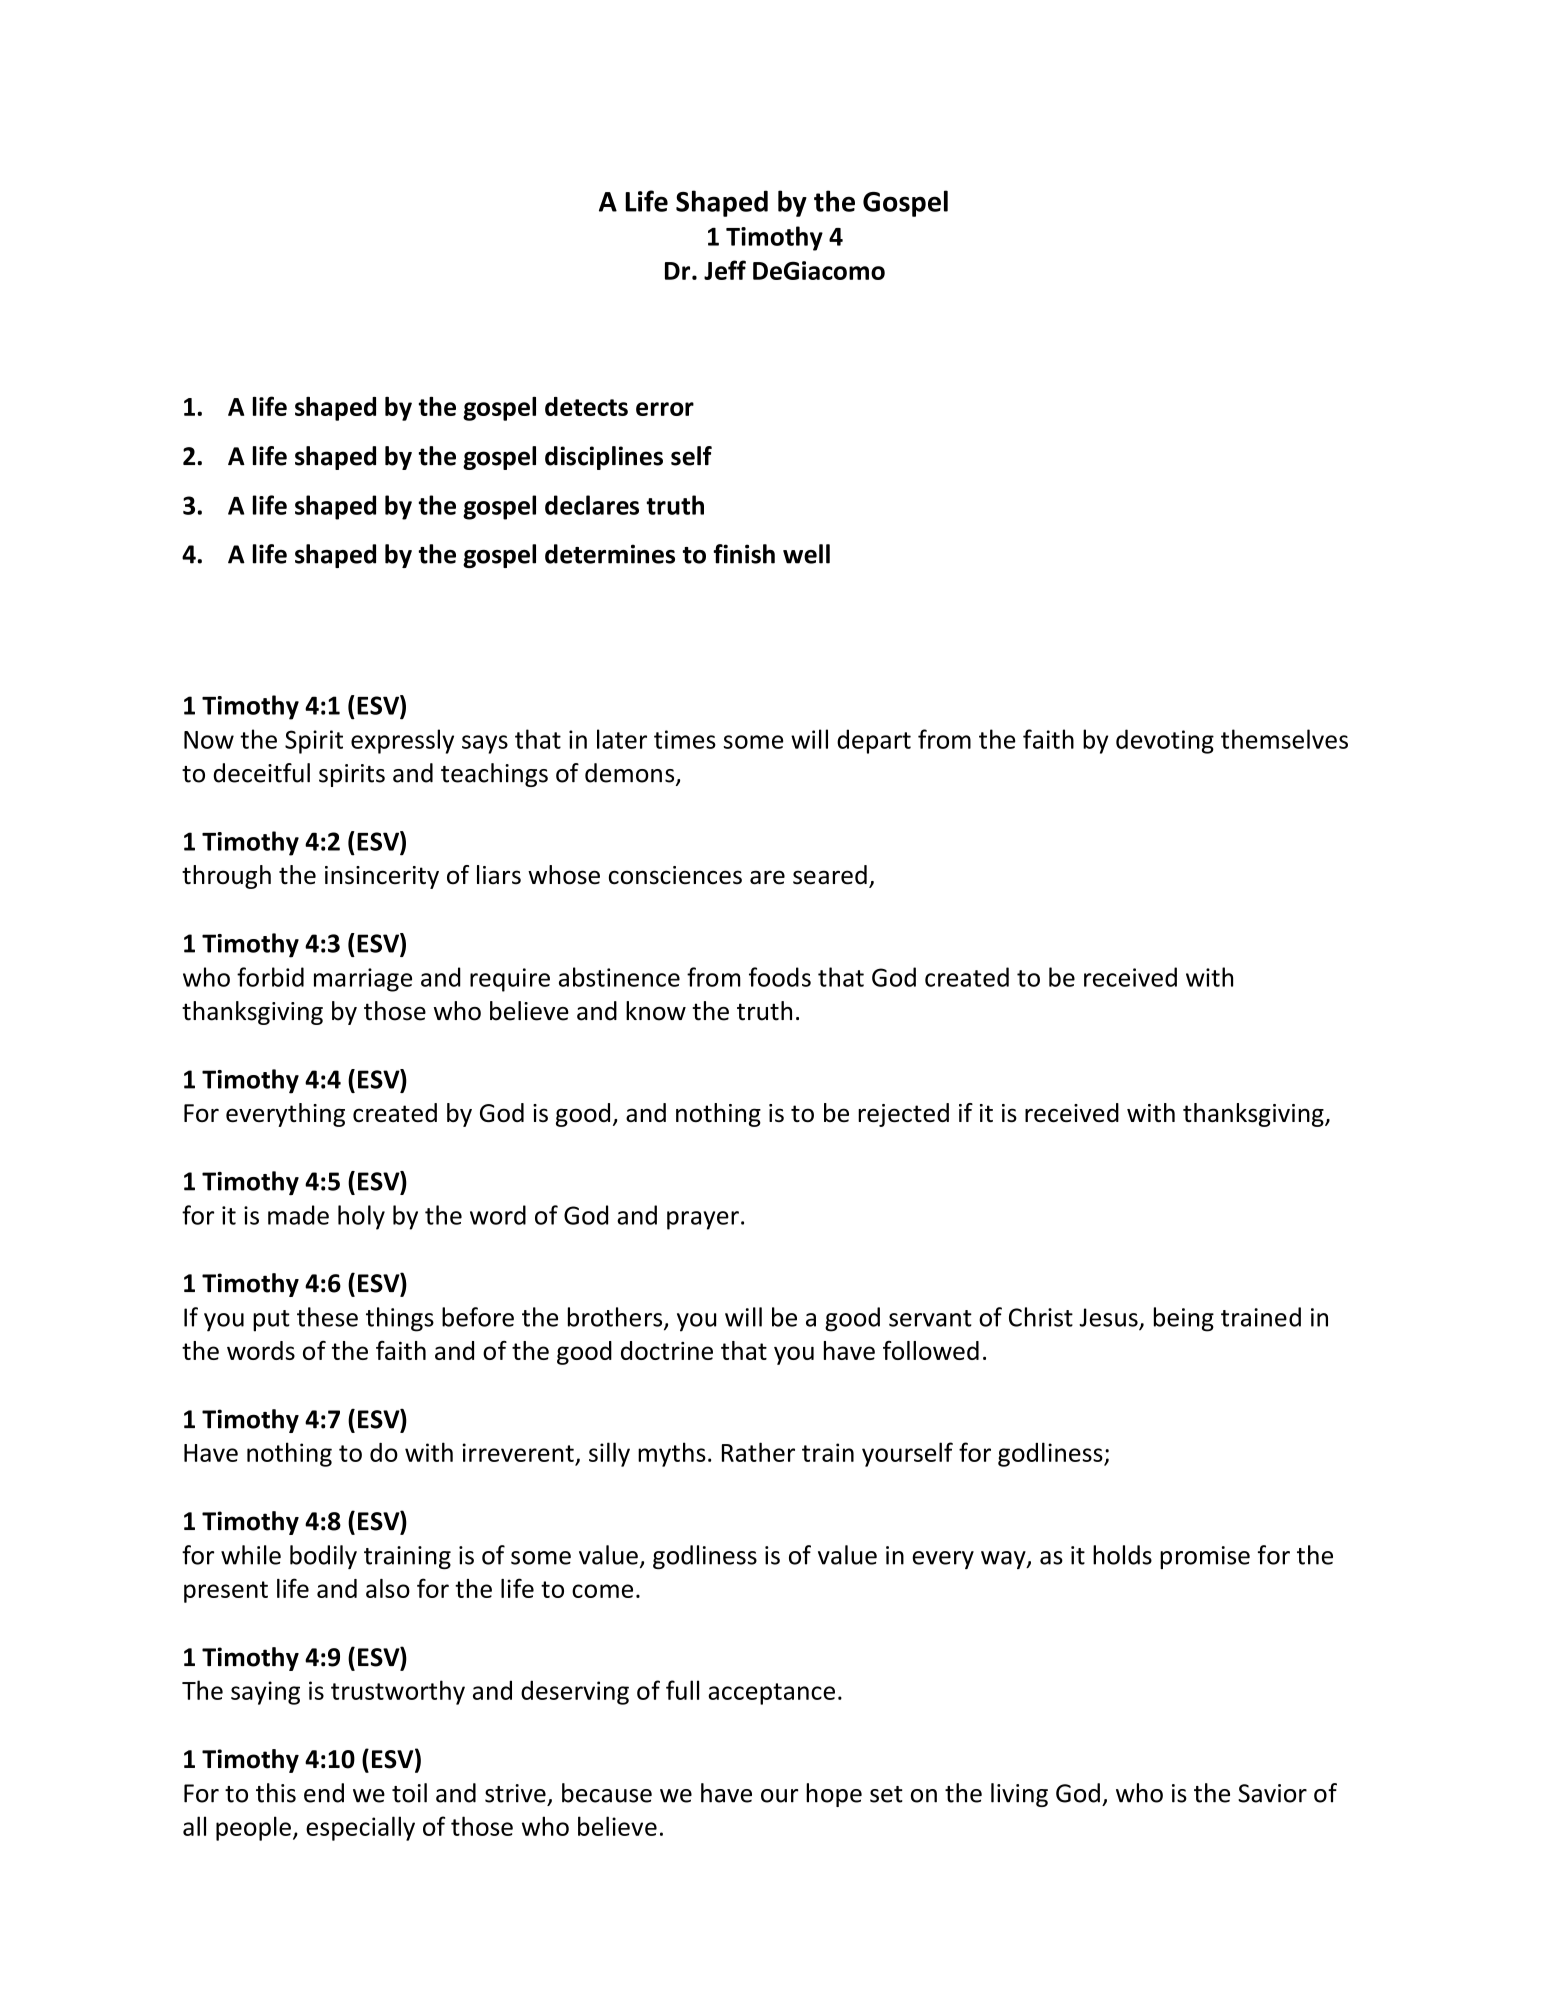  I want to click on detects, so click(586, 406).
